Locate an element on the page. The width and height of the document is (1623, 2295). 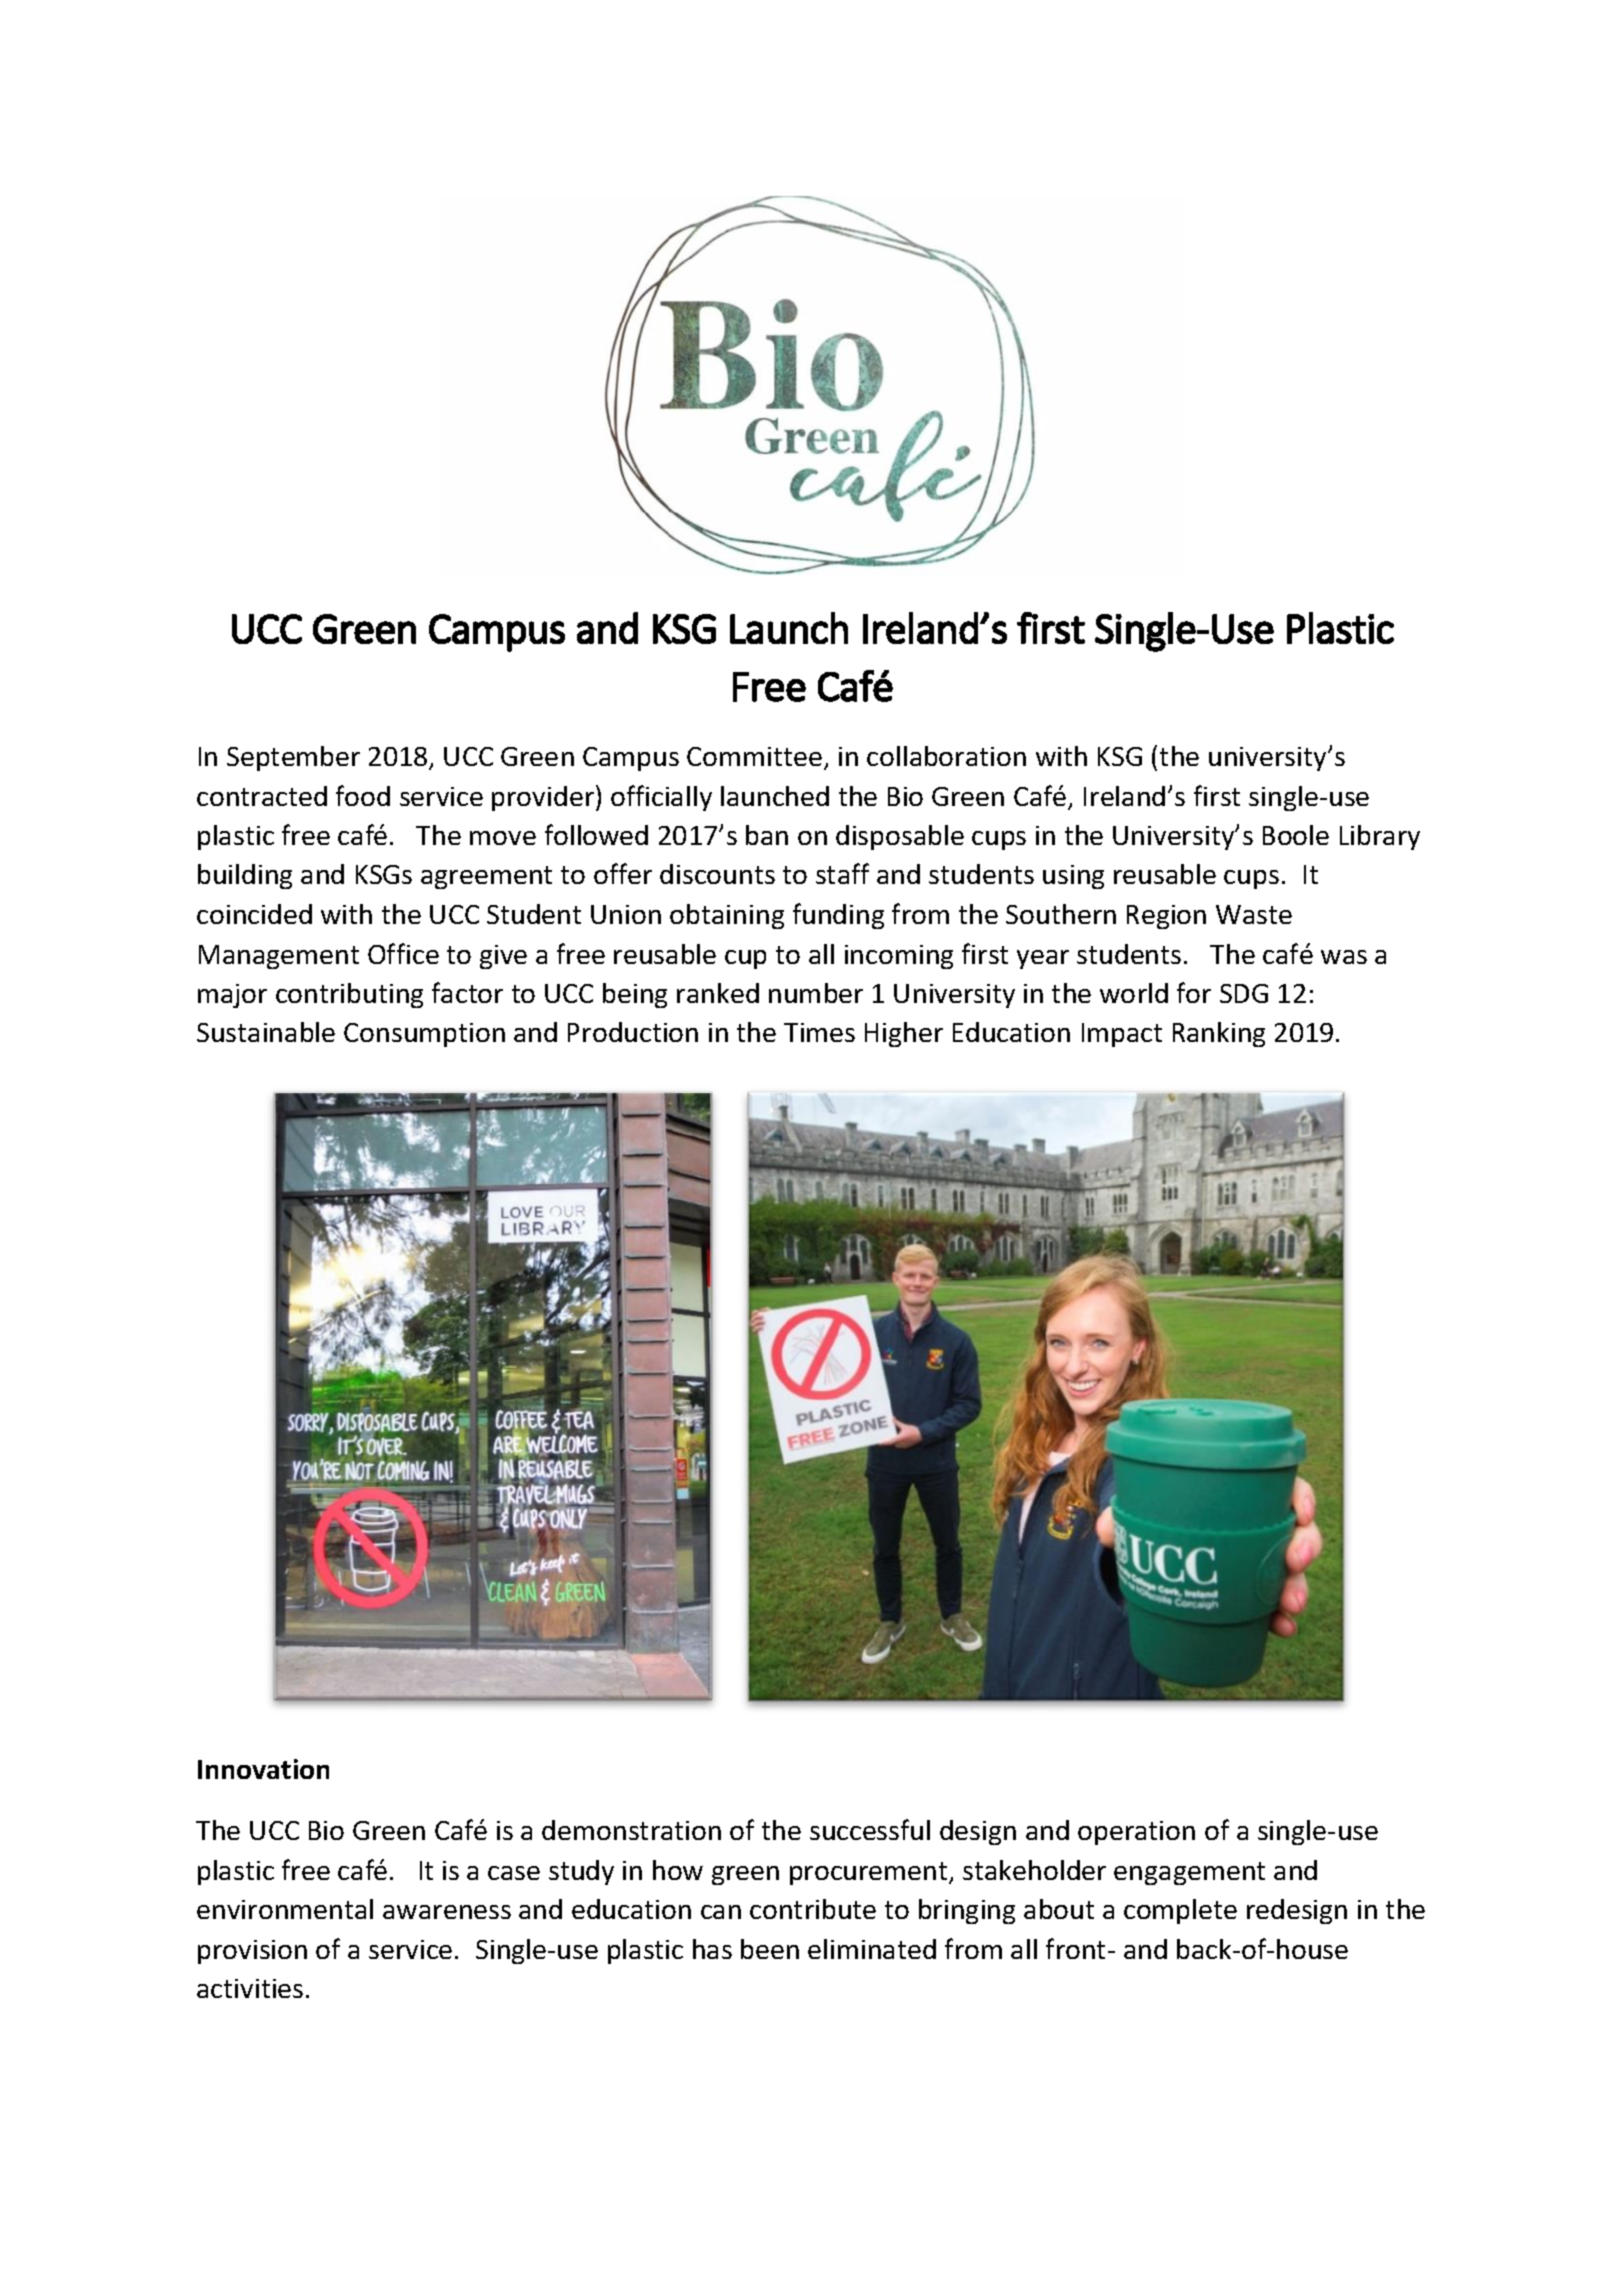
Innovation is located at coordinates (263, 1769).
